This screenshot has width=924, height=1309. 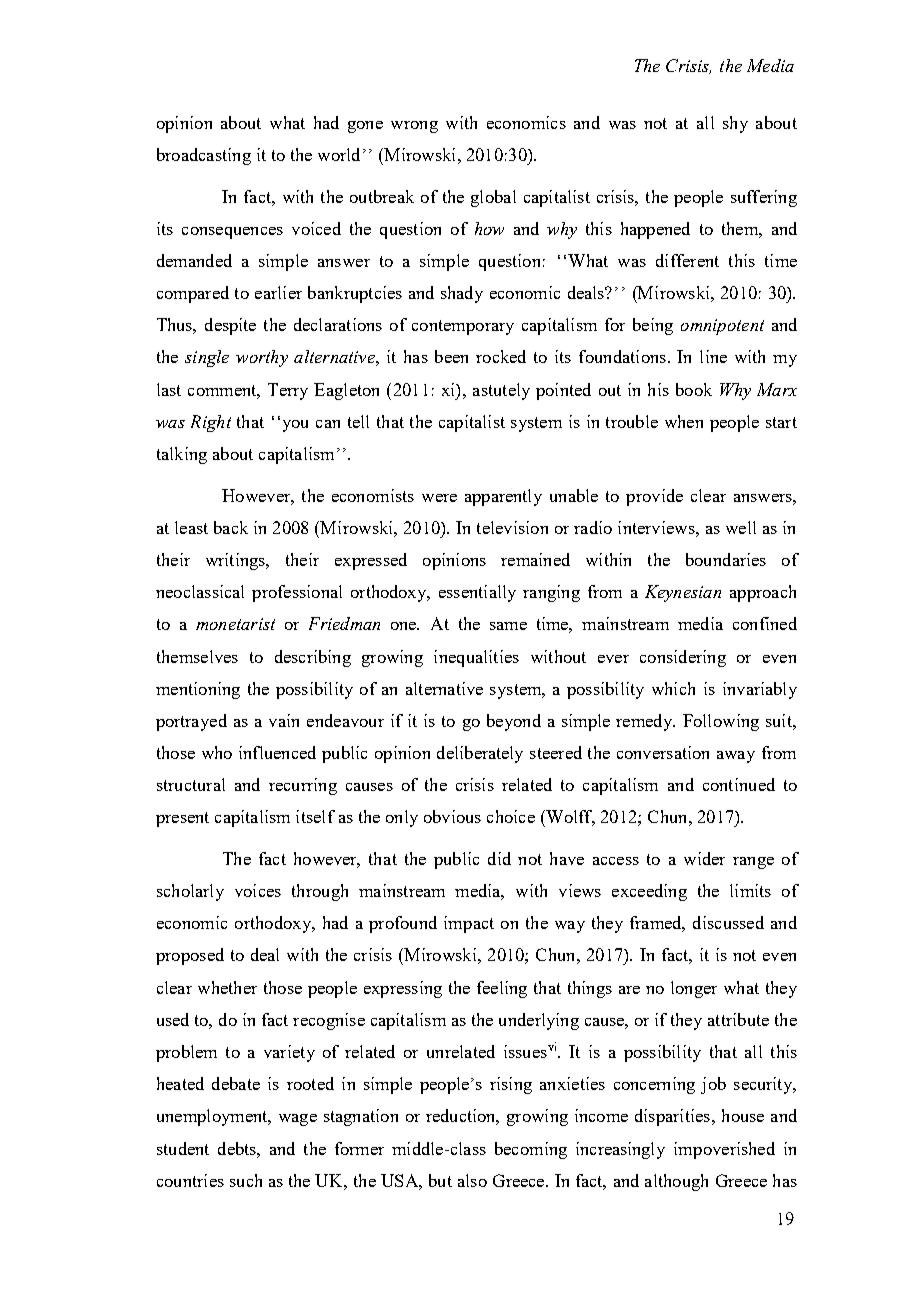 What do you see at coordinates (493, 198) in the screenshot?
I see `global` at bounding box center [493, 198].
